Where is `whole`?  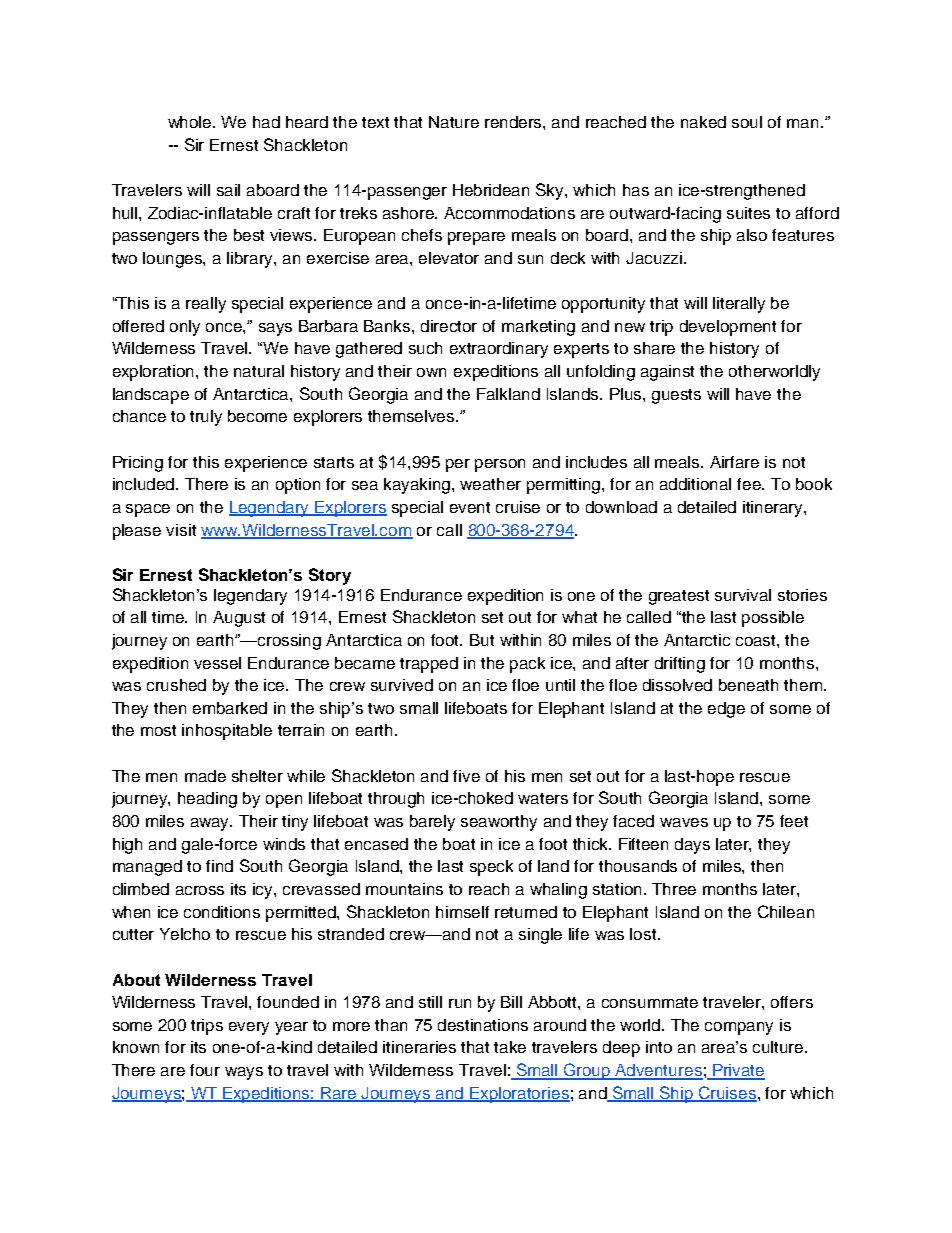
whole is located at coordinates (191, 122).
